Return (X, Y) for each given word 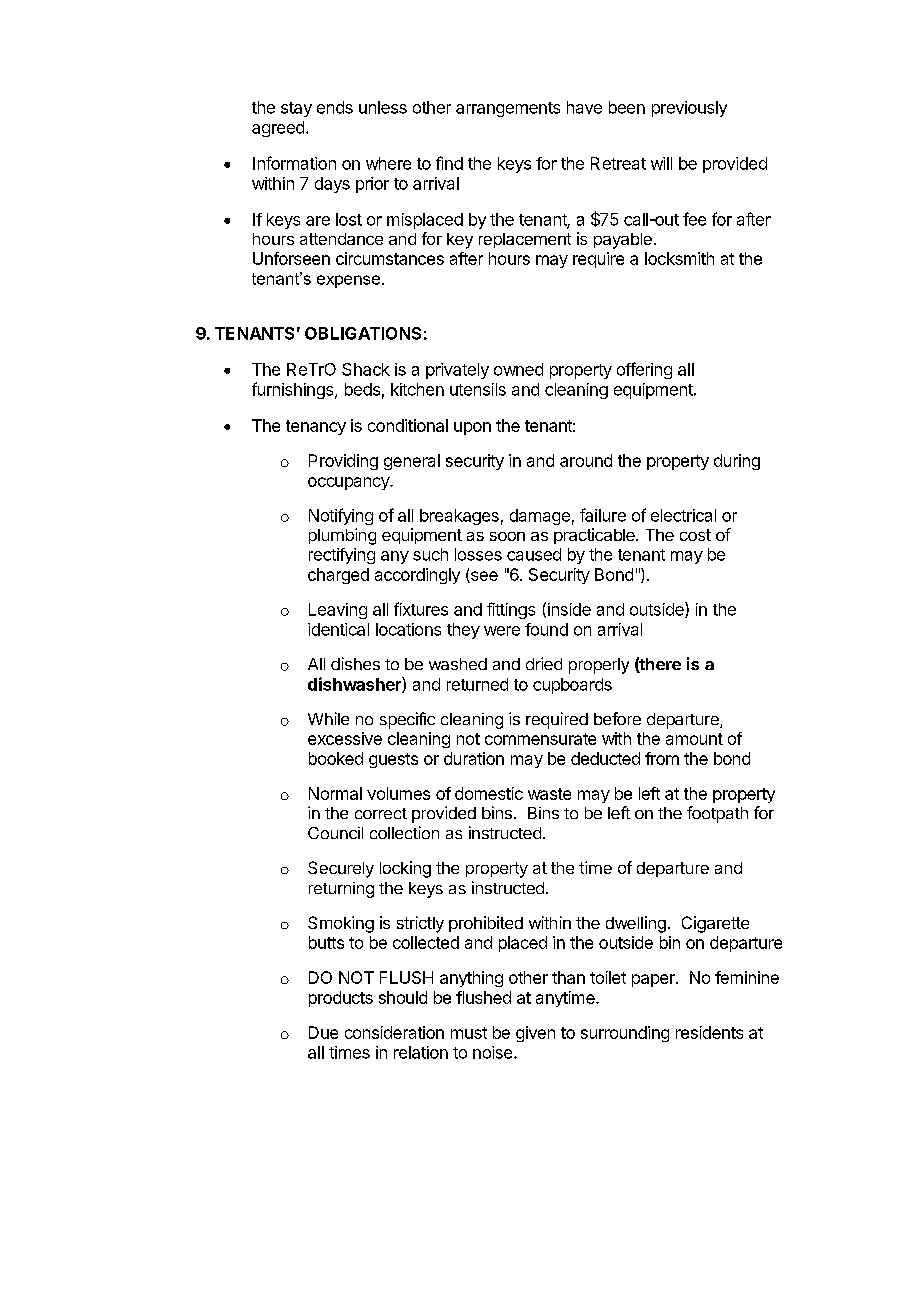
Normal (335, 793)
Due (323, 1032)
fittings (511, 610)
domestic (489, 793)
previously (689, 109)
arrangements (508, 109)
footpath (717, 814)
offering (644, 370)
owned (518, 369)
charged (338, 576)
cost (695, 535)
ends (335, 107)
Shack (366, 369)
